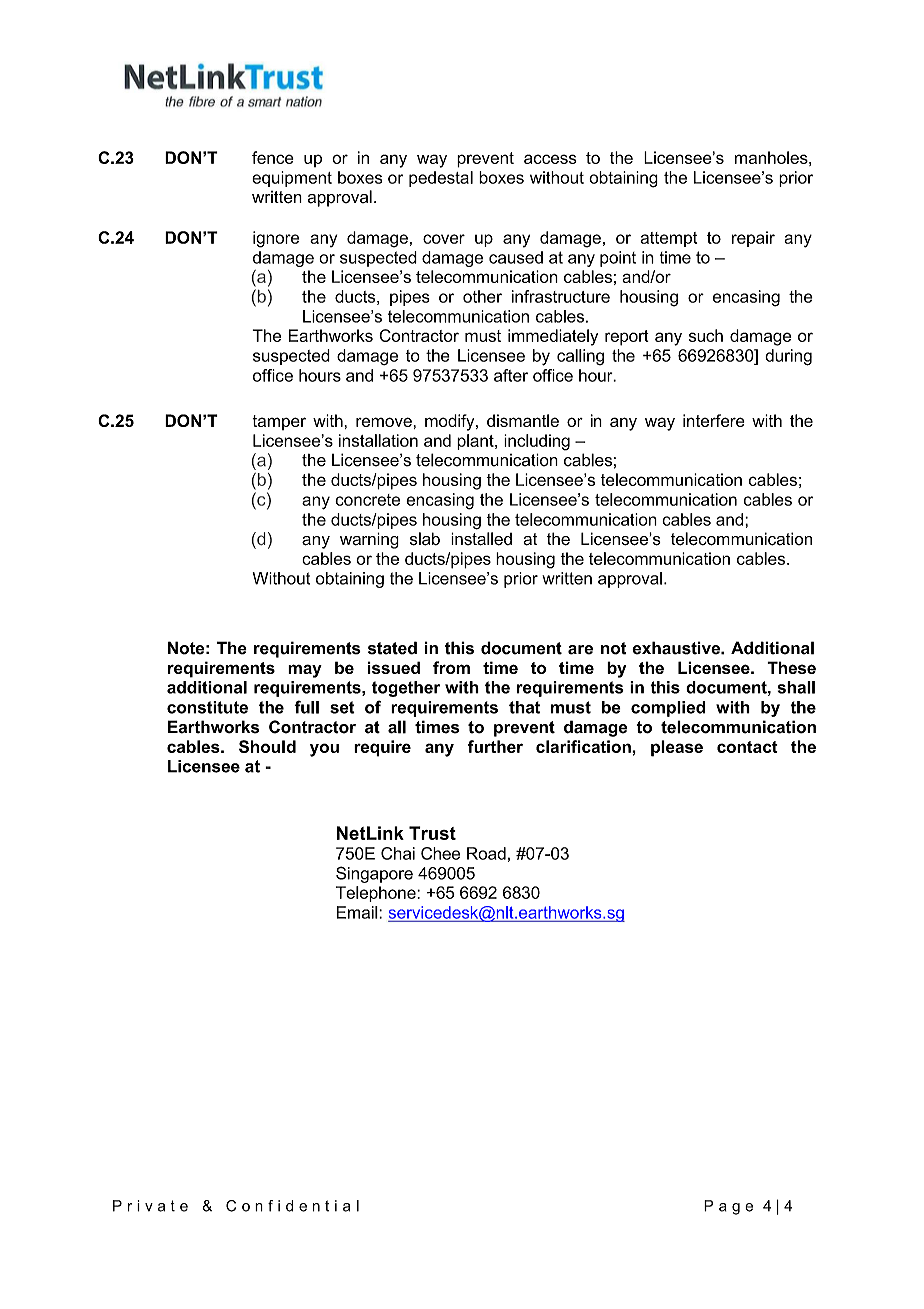 The height and width of the screenshot is (1309, 924). Describe the element at coordinates (550, 159) in the screenshot. I see `access` at that location.
